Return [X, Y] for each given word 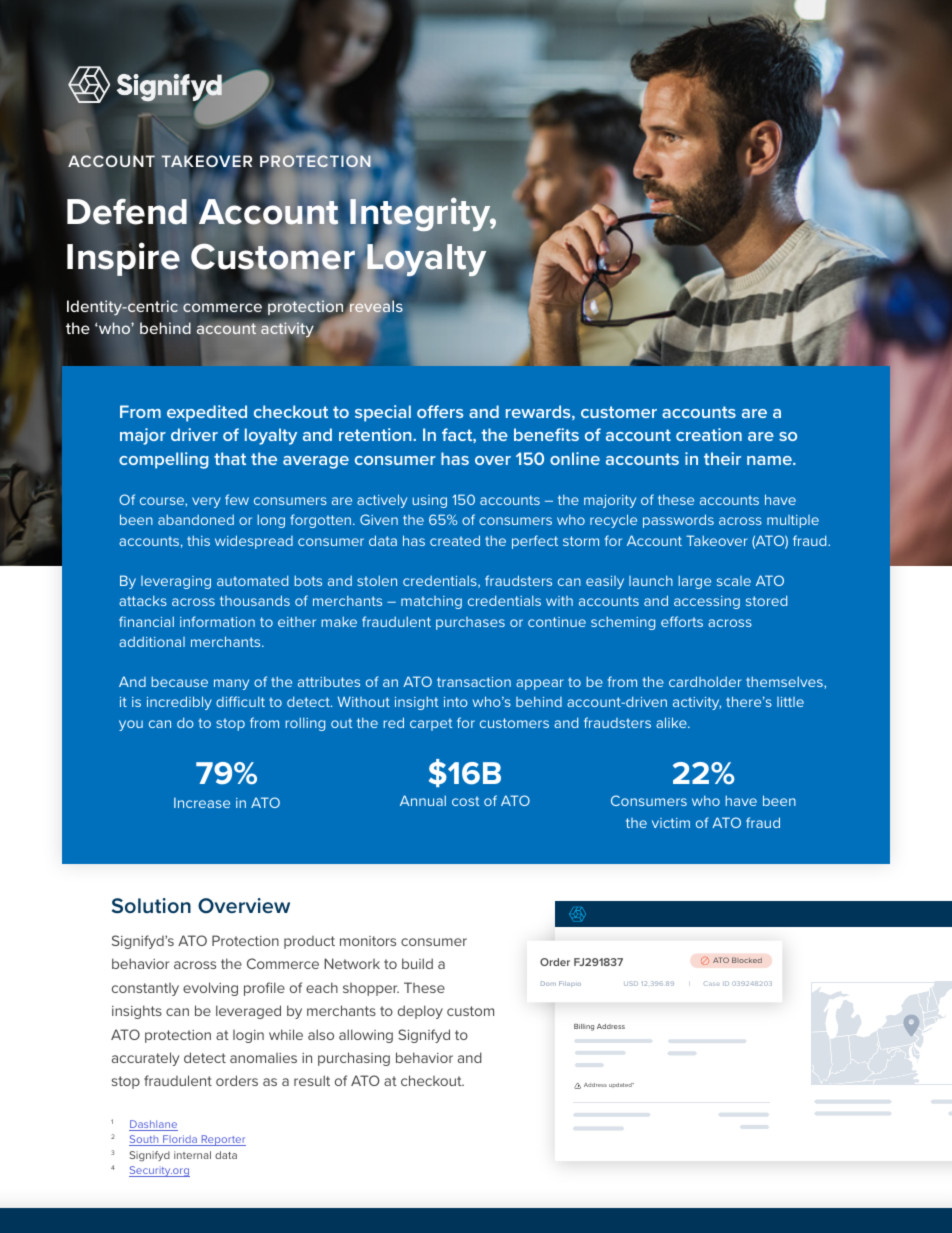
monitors [368, 941]
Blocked [747, 960]
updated [621, 1085]
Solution [151, 906]
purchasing [354, 1059]
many [231, 684]
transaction [474, 682]
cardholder [705, 681]
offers [440, 411]
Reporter [222, 1140]
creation [709, 434]
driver [194, 434]
